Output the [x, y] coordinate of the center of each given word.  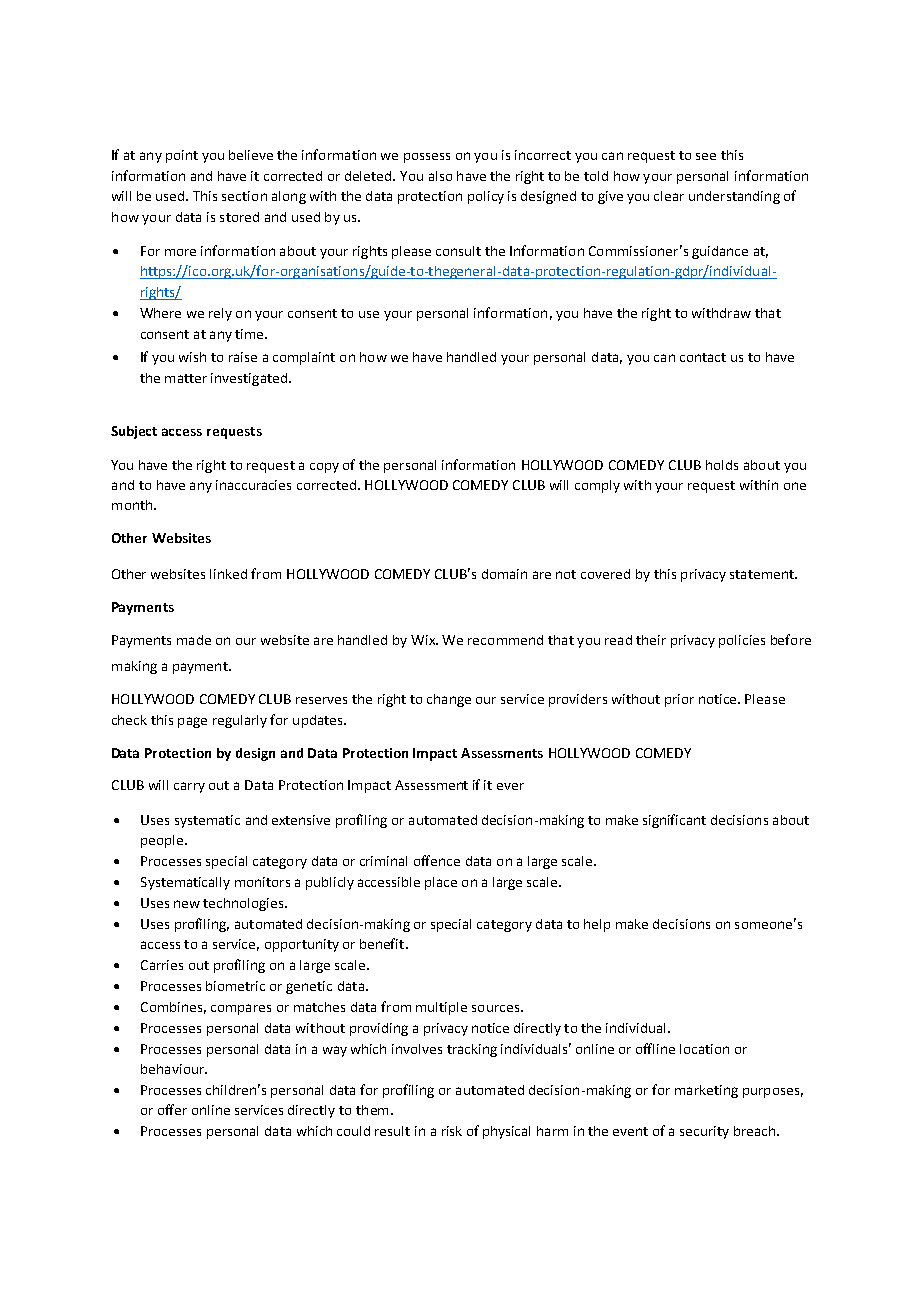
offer [172, 1109]
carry [189, 787]
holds [722, 465]
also [440, 176]
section [244, 196]
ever [510, 786]
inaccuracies [253, 485]
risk [452, 1131]
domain [504, 574]
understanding [734, 197]
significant [674, 821]
